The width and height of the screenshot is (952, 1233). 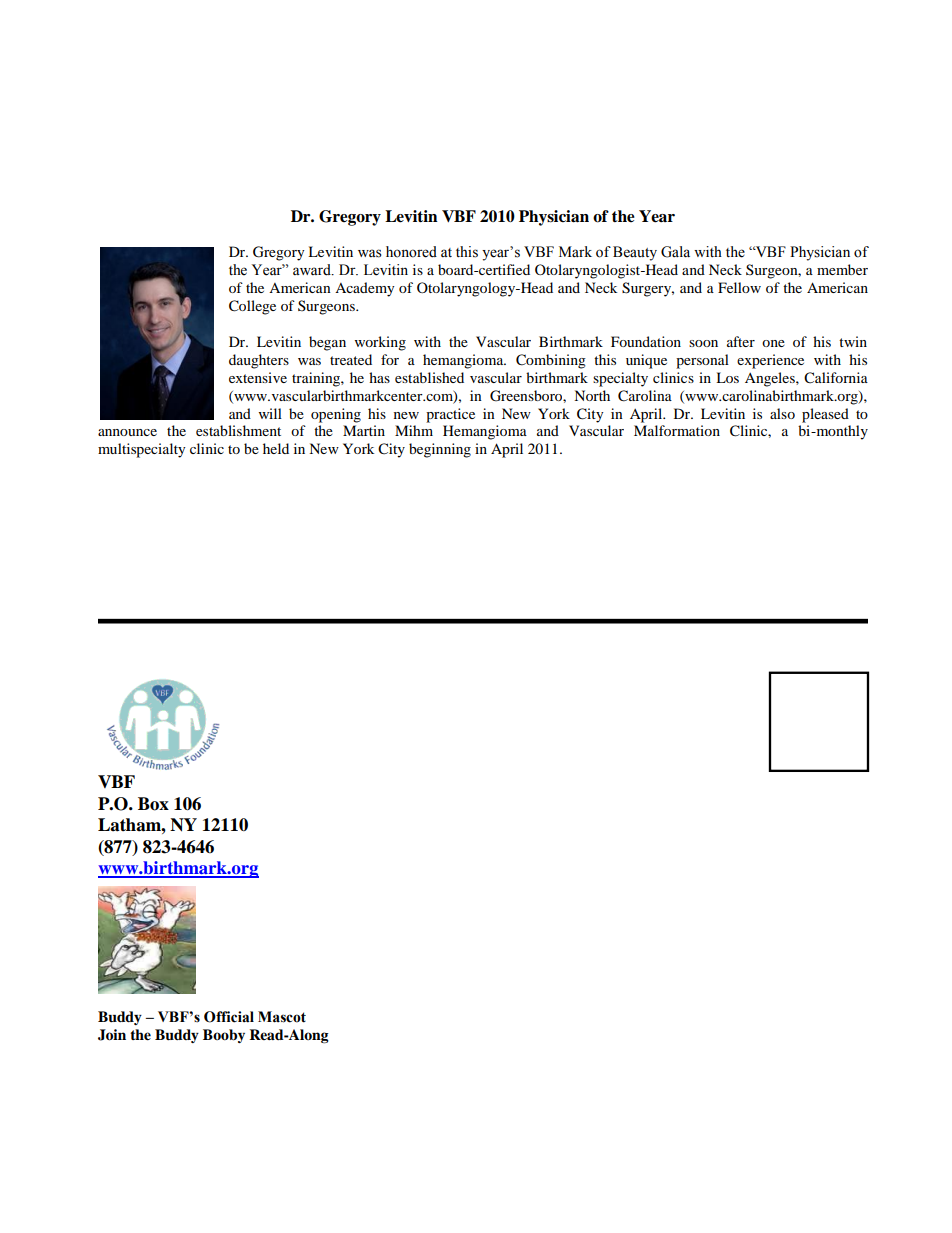 What do you see at coordinates (252, 307) in the screenshot?
I see `College` at bounding box center [252, 307].
